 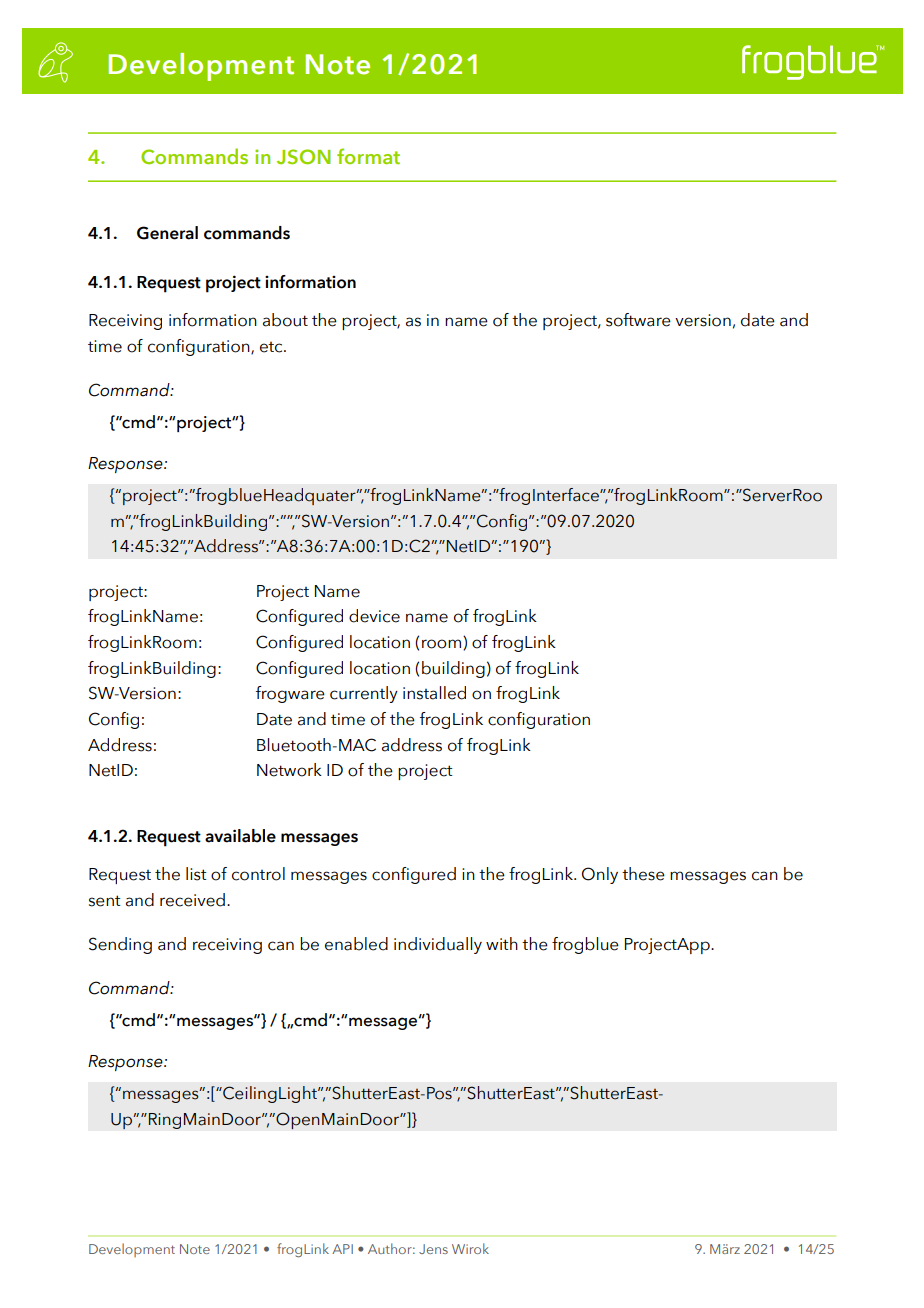 I want to click on General, so click(x=167, y=233).
